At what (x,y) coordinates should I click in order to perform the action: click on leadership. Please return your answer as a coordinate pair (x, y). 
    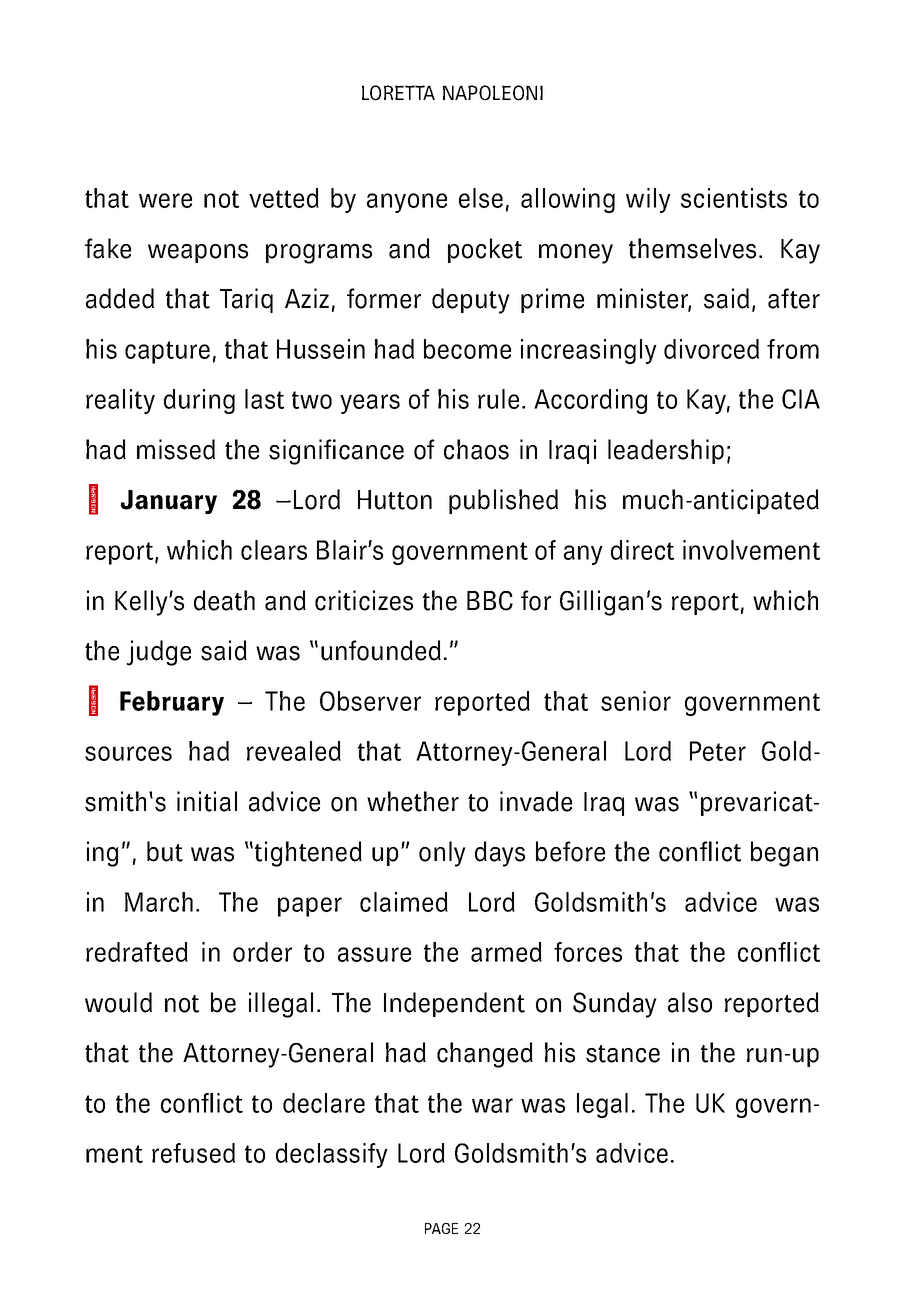
    Looking at the image, I should click on (666, 451).
